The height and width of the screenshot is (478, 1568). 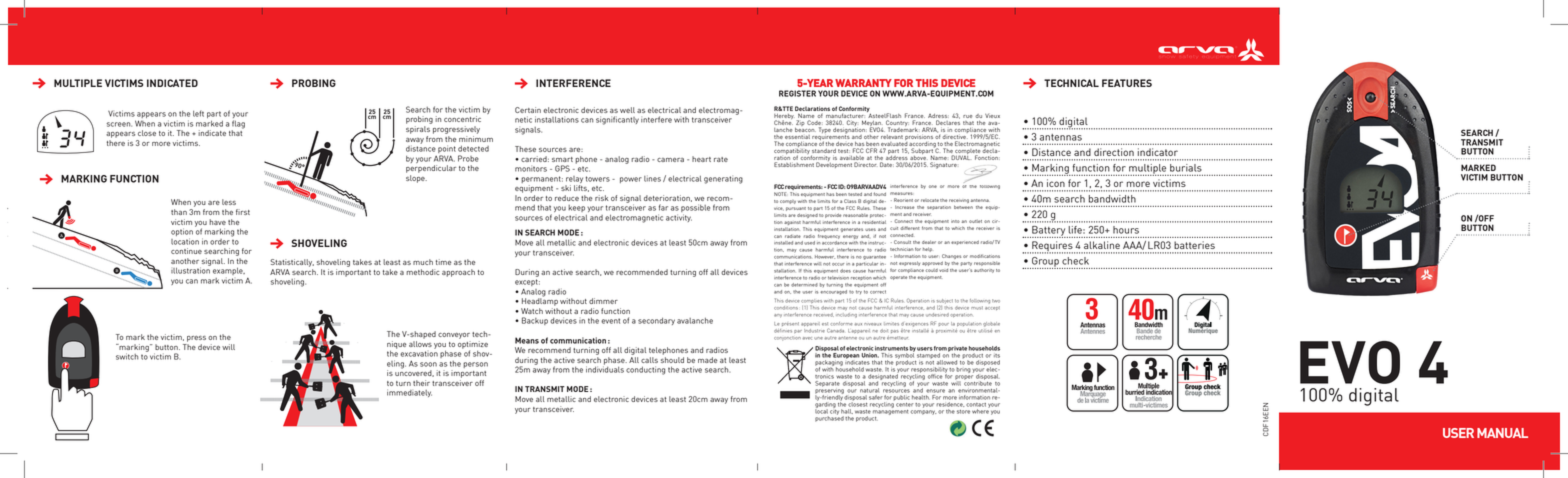 I want to click on accept, so click(x=992, y=308).
